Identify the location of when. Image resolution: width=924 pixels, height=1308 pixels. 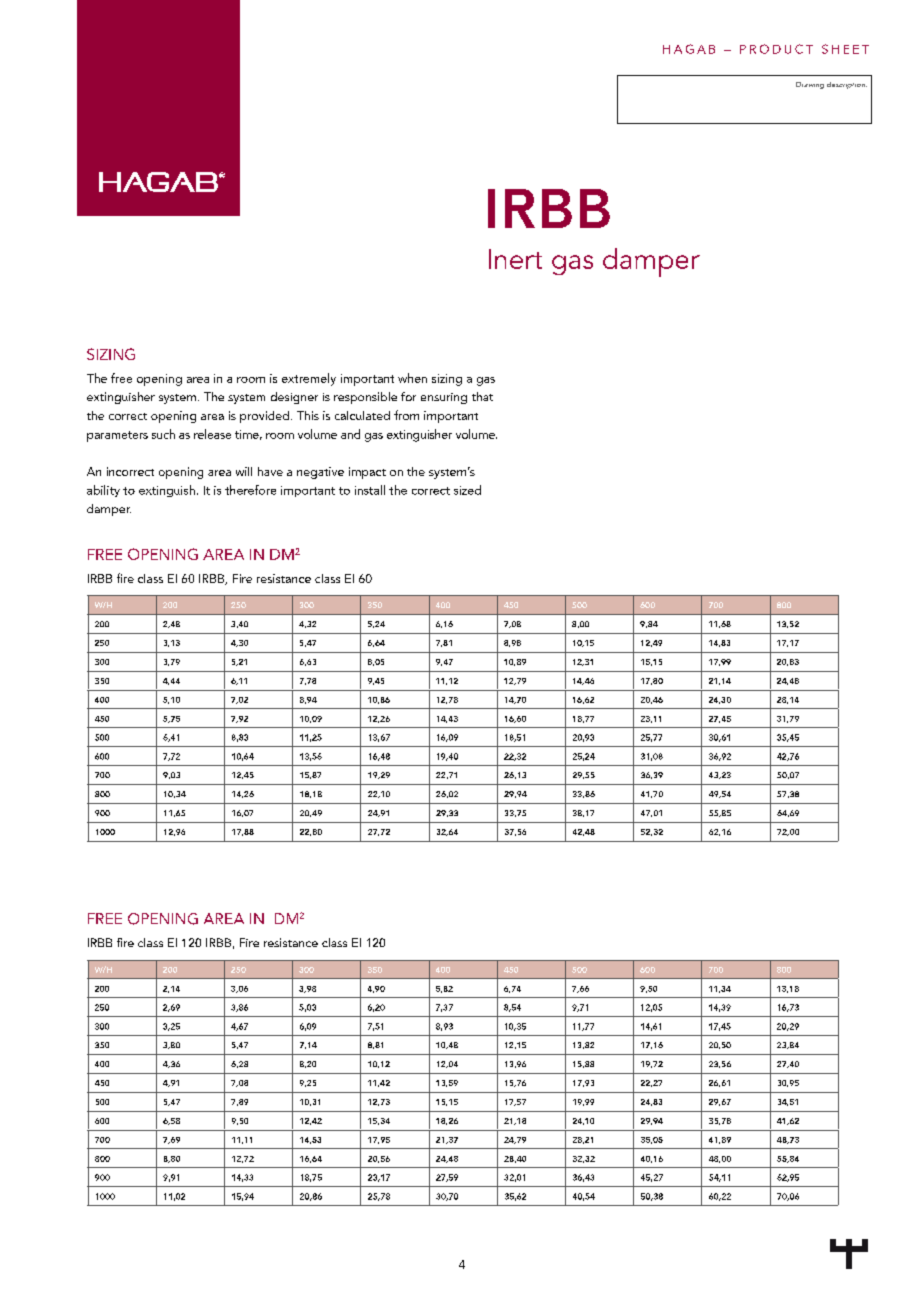
(412, 378).
